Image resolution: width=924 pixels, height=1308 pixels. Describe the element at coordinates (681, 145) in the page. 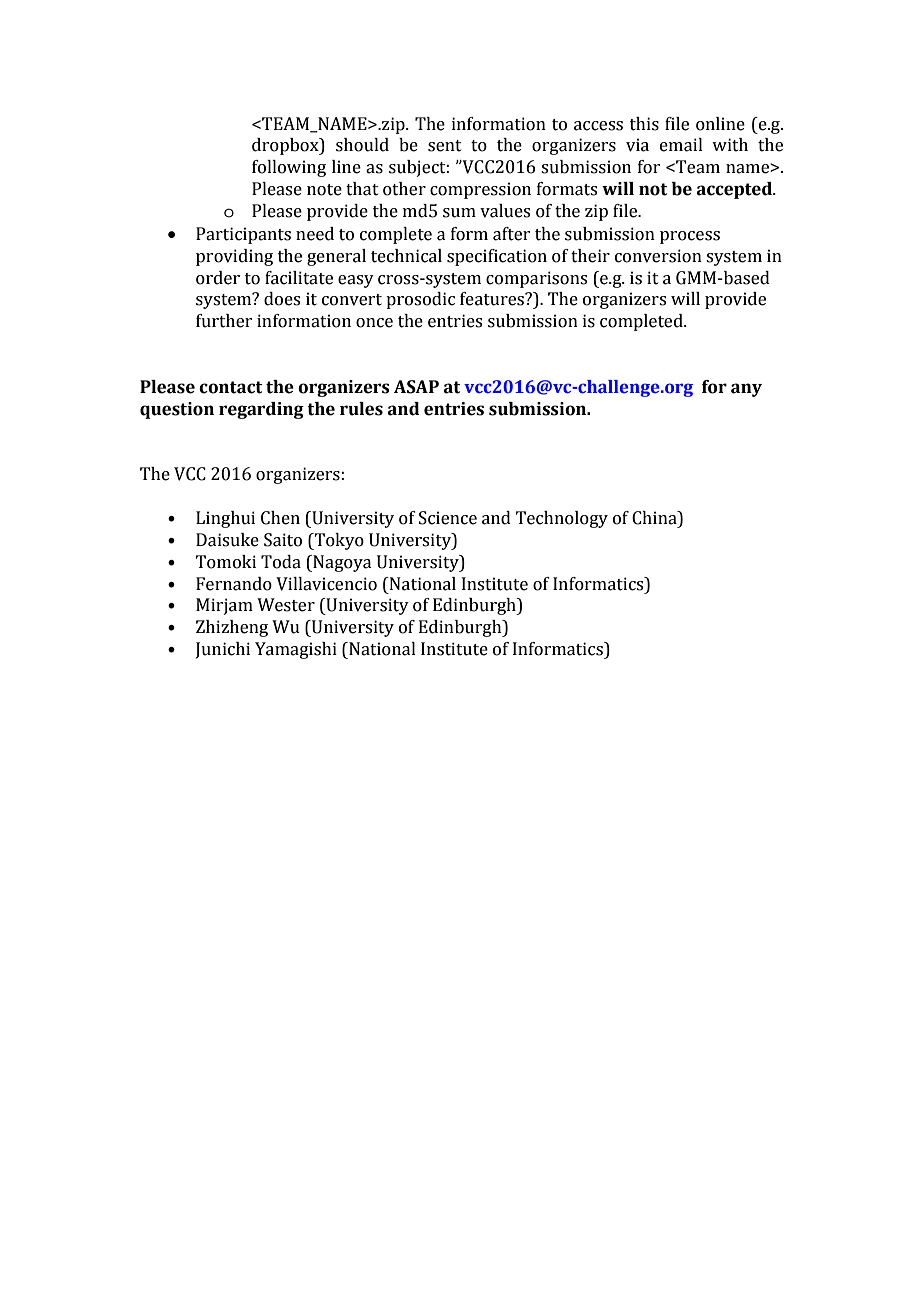

I see `email` at that location.
